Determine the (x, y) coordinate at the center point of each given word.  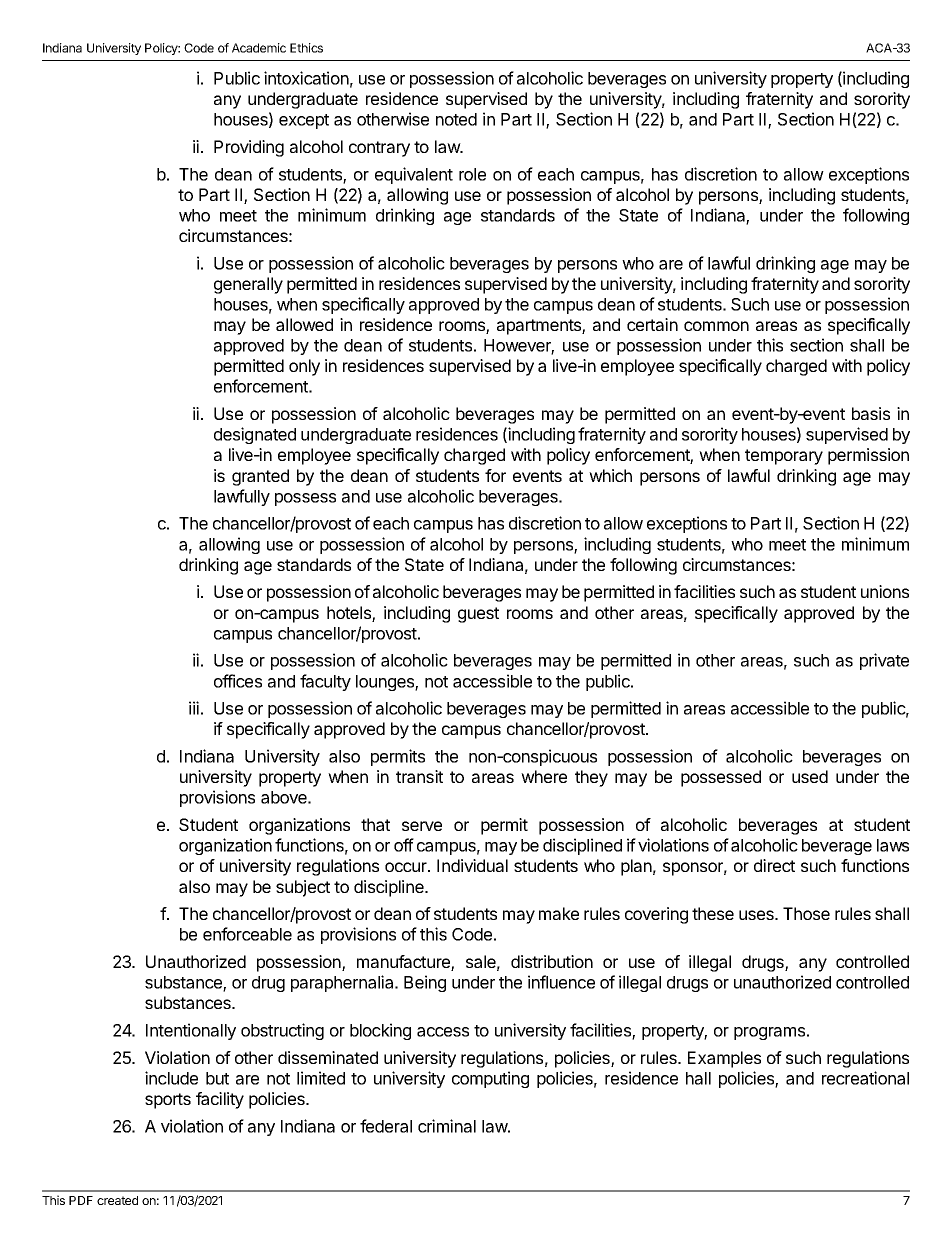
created (117, 1200)
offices (238, 681)
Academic (259, 48)
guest (478, 615)
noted (456, 119)
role (472, 174)
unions (885, 591)
